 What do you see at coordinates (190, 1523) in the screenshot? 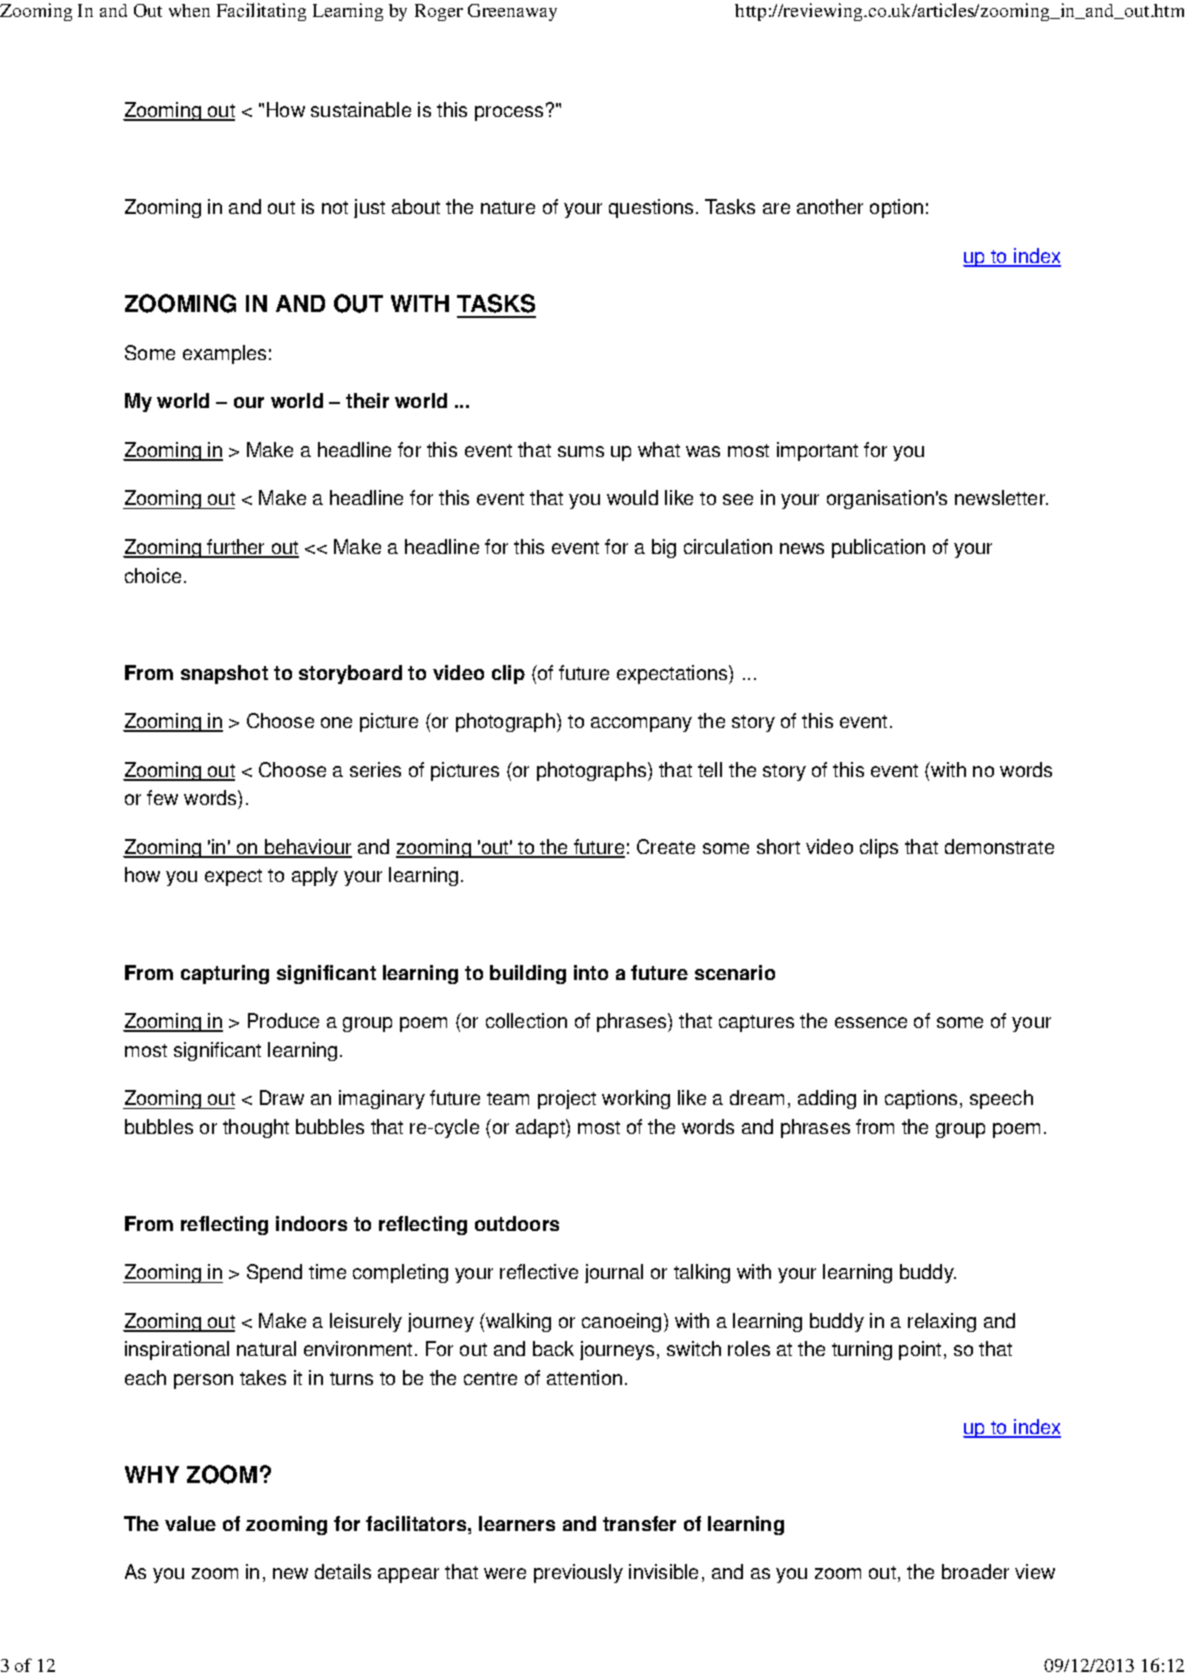
I see `value` at bounding box center [190, 1523].
